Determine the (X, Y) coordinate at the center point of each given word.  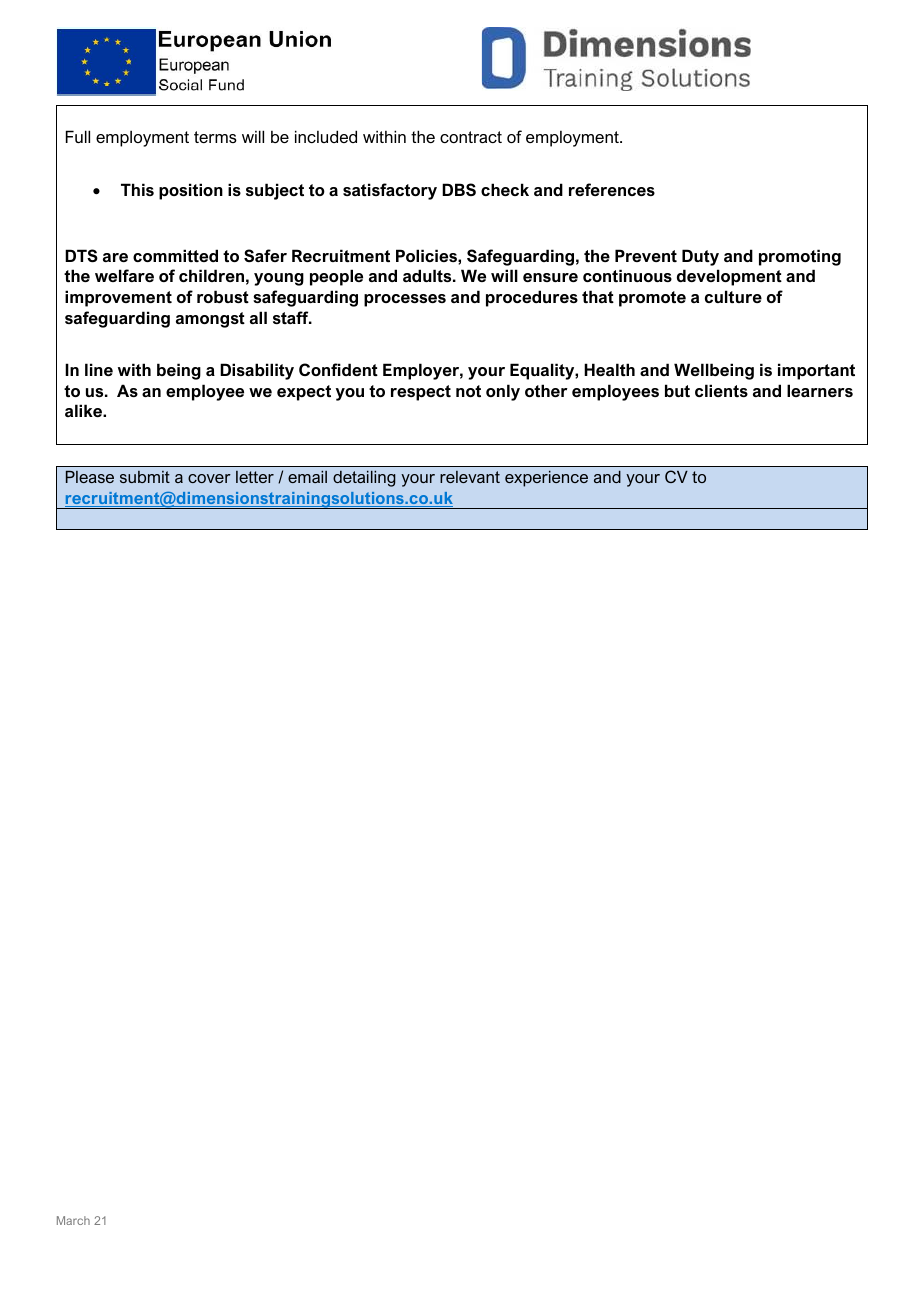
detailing (364, 479)
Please (90, 477)
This (137, 189)
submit (145, 477)
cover (209, 478)
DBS (459, 189)
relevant (470, 477)
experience (546, 479)
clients (721, 390)
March (73, 1220)
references (612, 189)
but (677, 390)
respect (421, 393)
